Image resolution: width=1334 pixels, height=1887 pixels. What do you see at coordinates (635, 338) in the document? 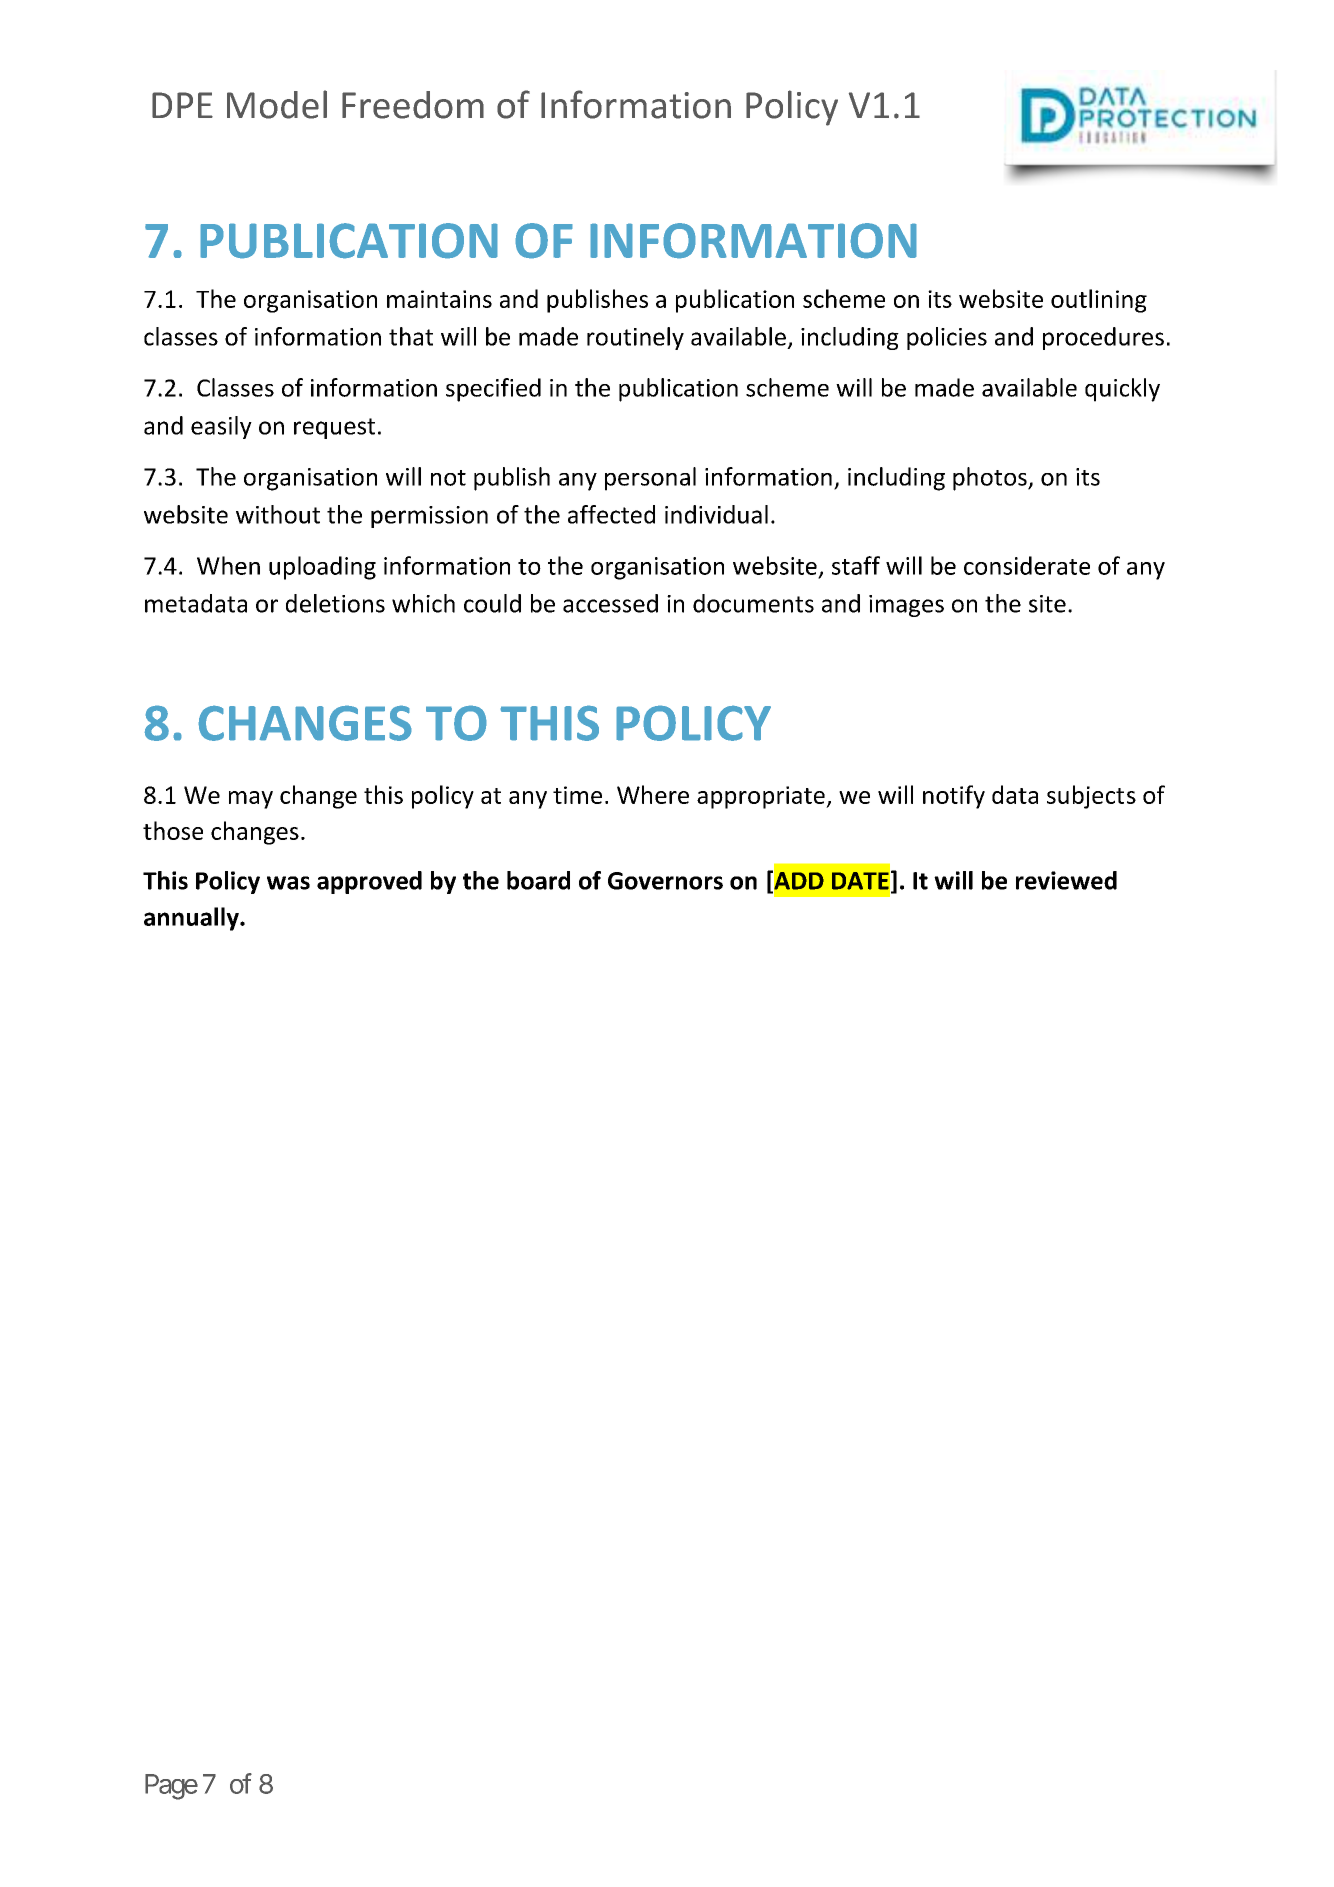
I see `routinely` at bounding box center [635, 338].
